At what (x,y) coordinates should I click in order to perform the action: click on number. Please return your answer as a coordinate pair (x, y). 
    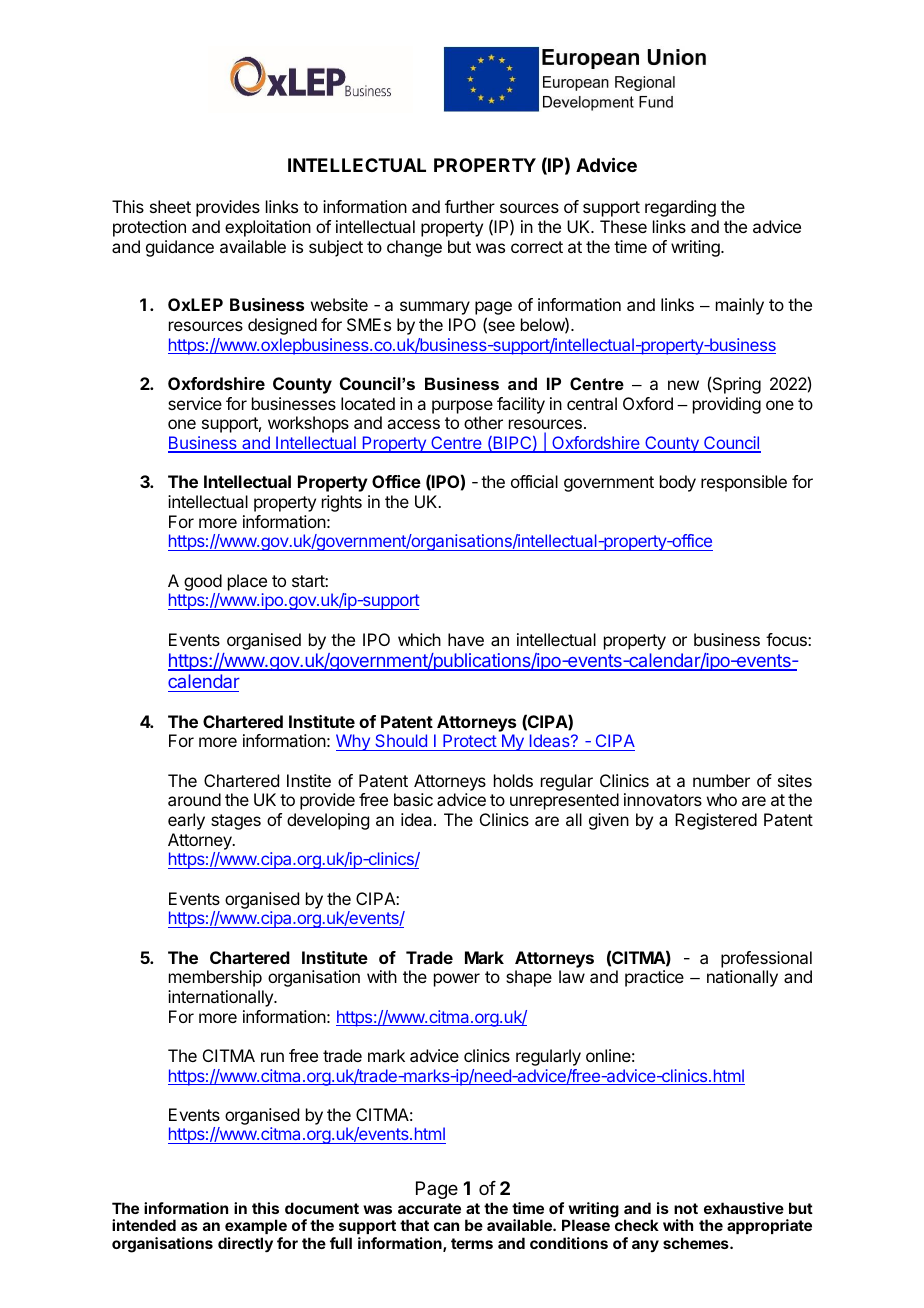
    Looking at the image, I should click on (721, 780).
